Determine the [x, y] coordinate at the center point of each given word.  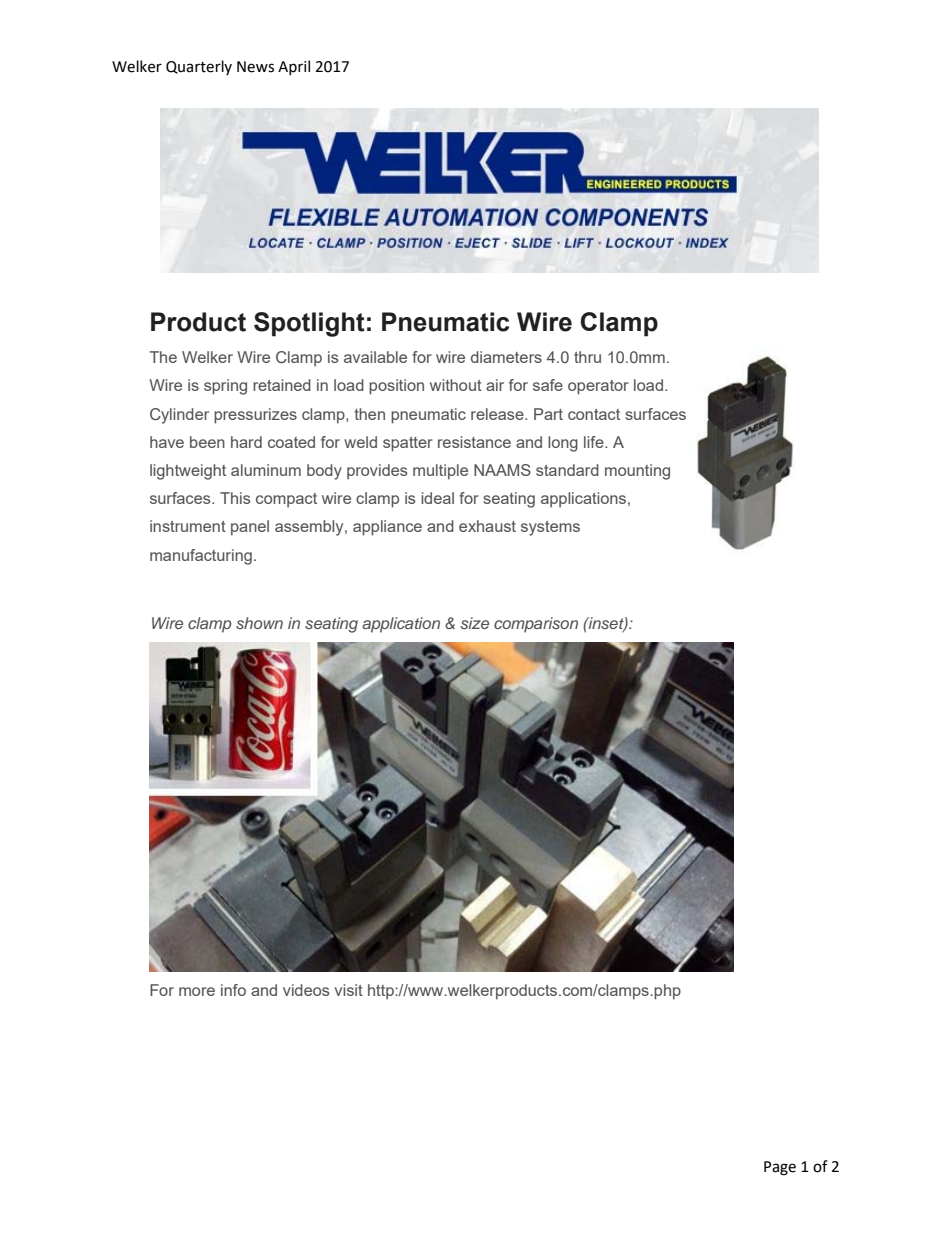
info [233, 990]
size [474, 623]
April [294, 67]
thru [587, 357]
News [255, 67]
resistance [474, 442]
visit [348, 990]
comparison [536, 625]
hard [246, 442]
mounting [637, 472]
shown [259, 623]
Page [780, 1168]
